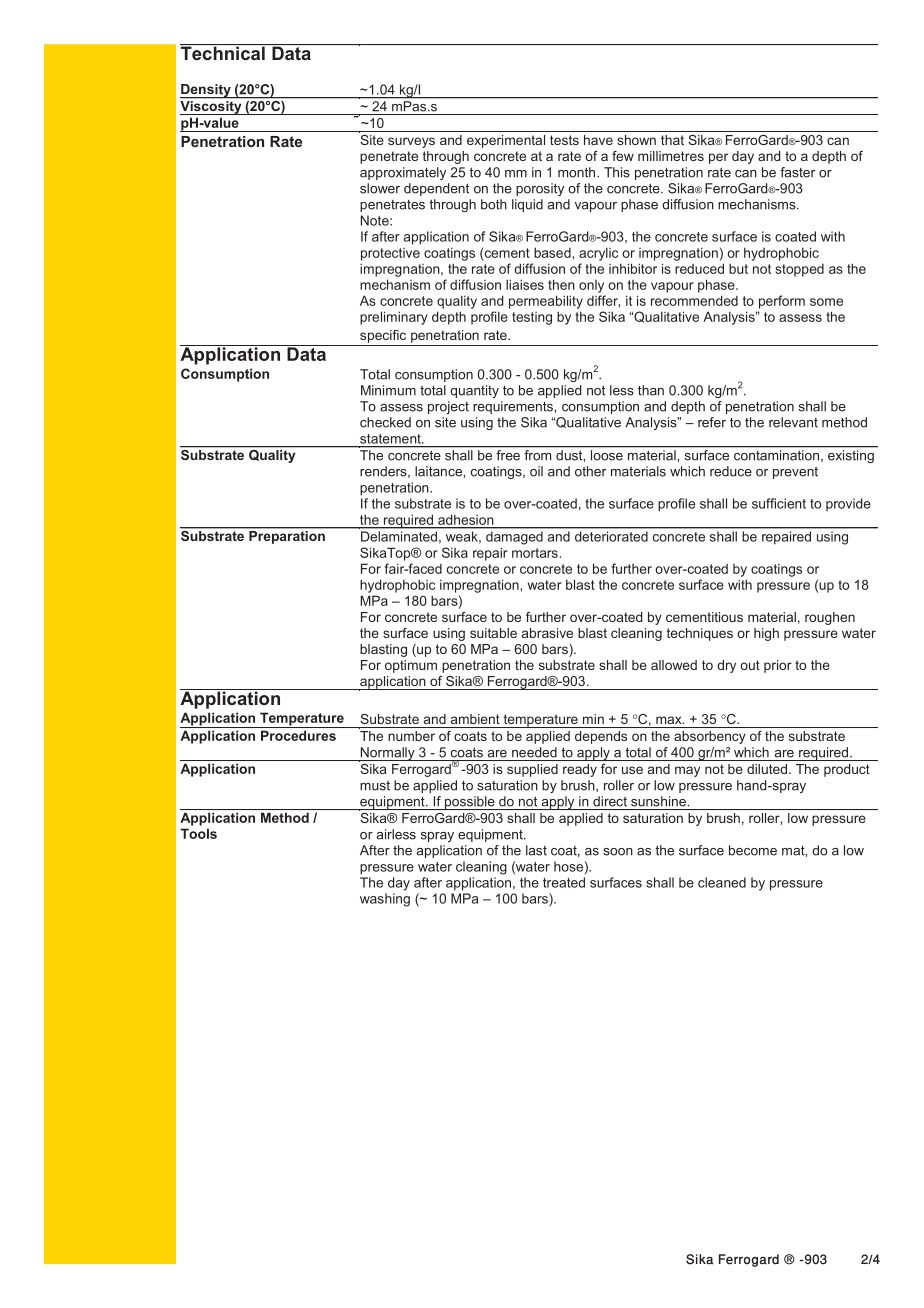 The width and height of the document is (924, 1308). What do you see at coordinates (287, 537) in the document?
I see `Preparation` at bounding box center [287, 537].
